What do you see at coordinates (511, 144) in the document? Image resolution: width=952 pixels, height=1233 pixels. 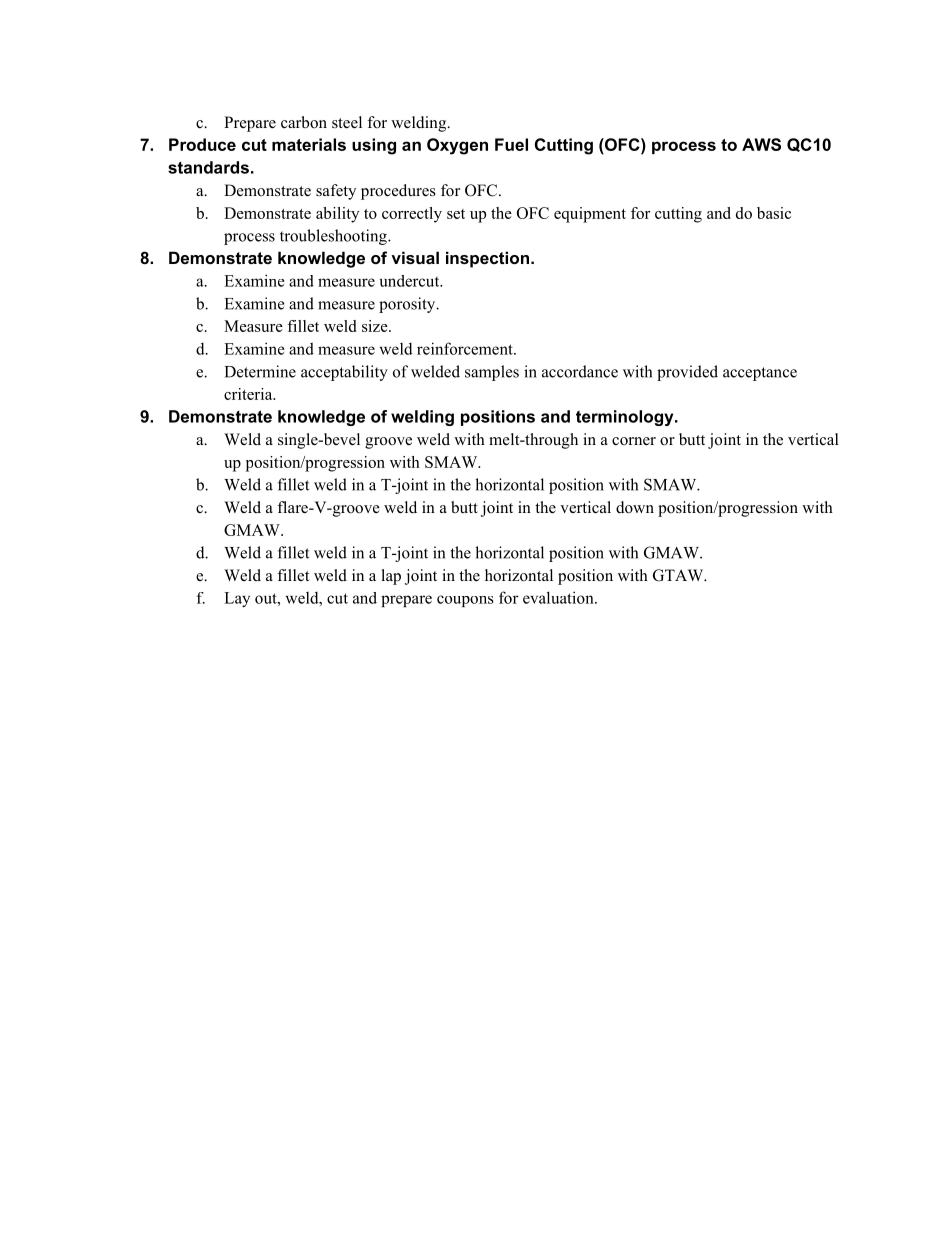 I see `Fuel` at bounding box center [511, 144].
